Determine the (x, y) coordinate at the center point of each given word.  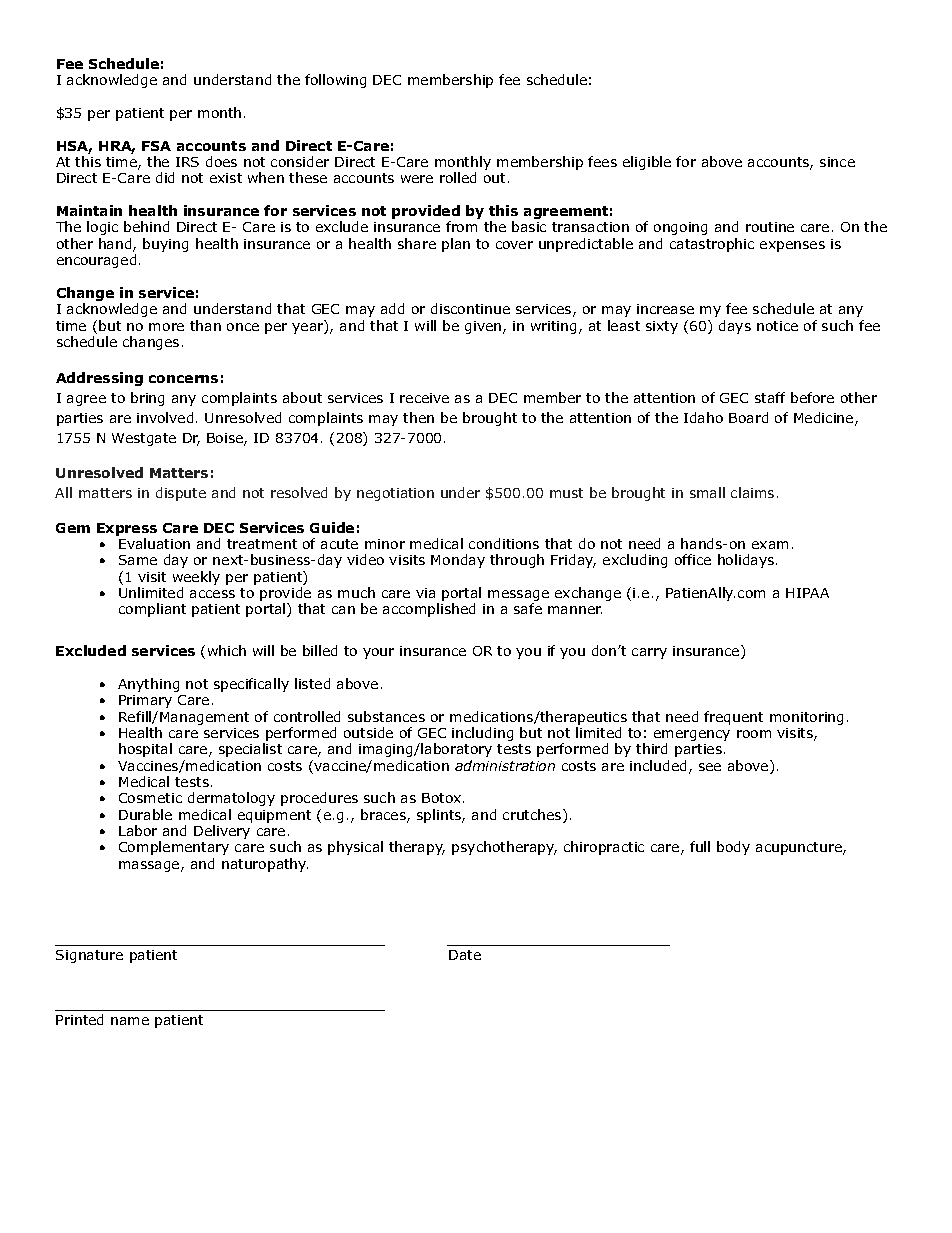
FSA (156, 146)
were (417, 179)
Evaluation (154, 543)
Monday (458, 561)
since (837, 162)
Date (465, 955)
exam (770, 545)
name (130, 1021)
